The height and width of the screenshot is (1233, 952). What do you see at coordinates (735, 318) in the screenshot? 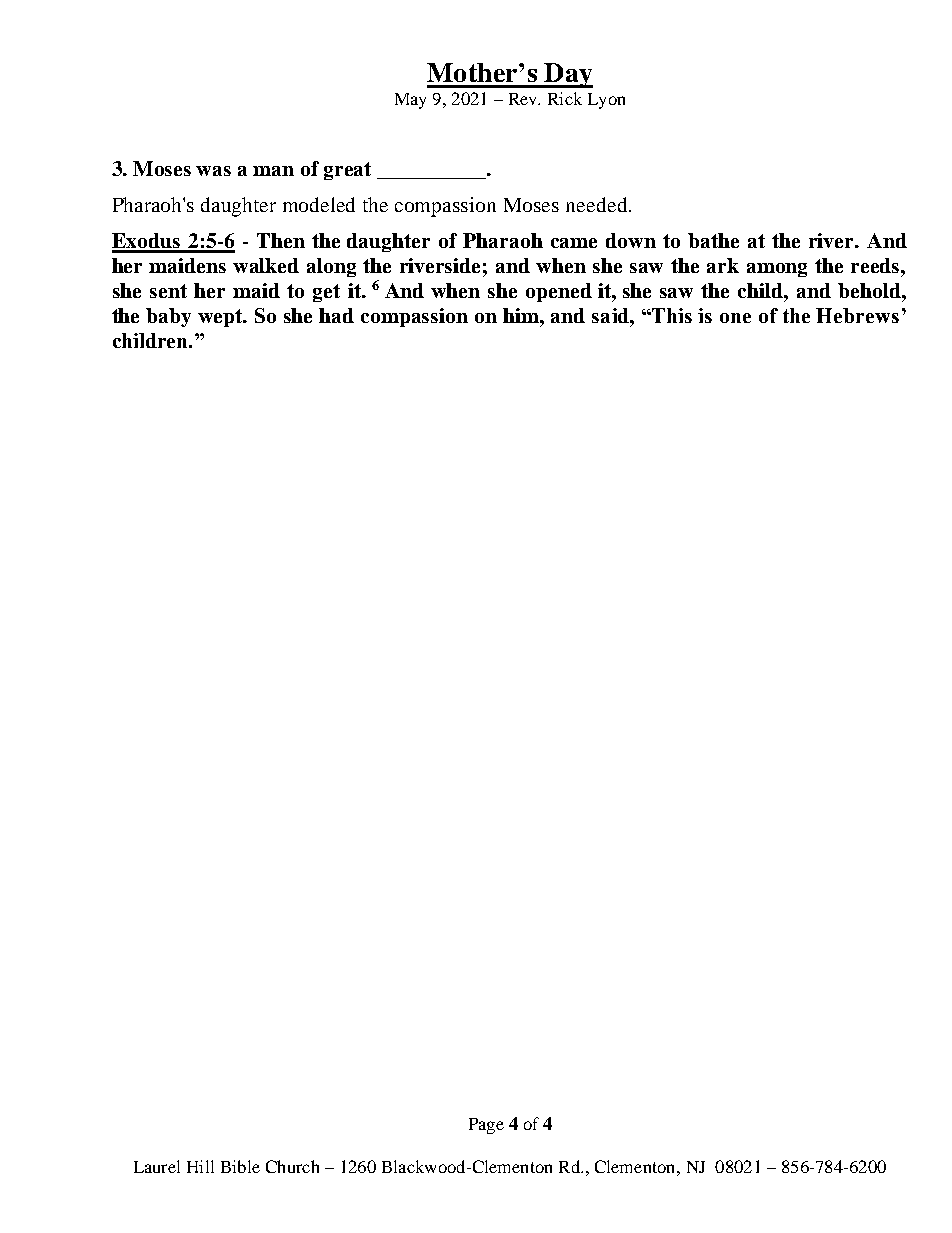
I see `one` at bounding box center [735, 318].
